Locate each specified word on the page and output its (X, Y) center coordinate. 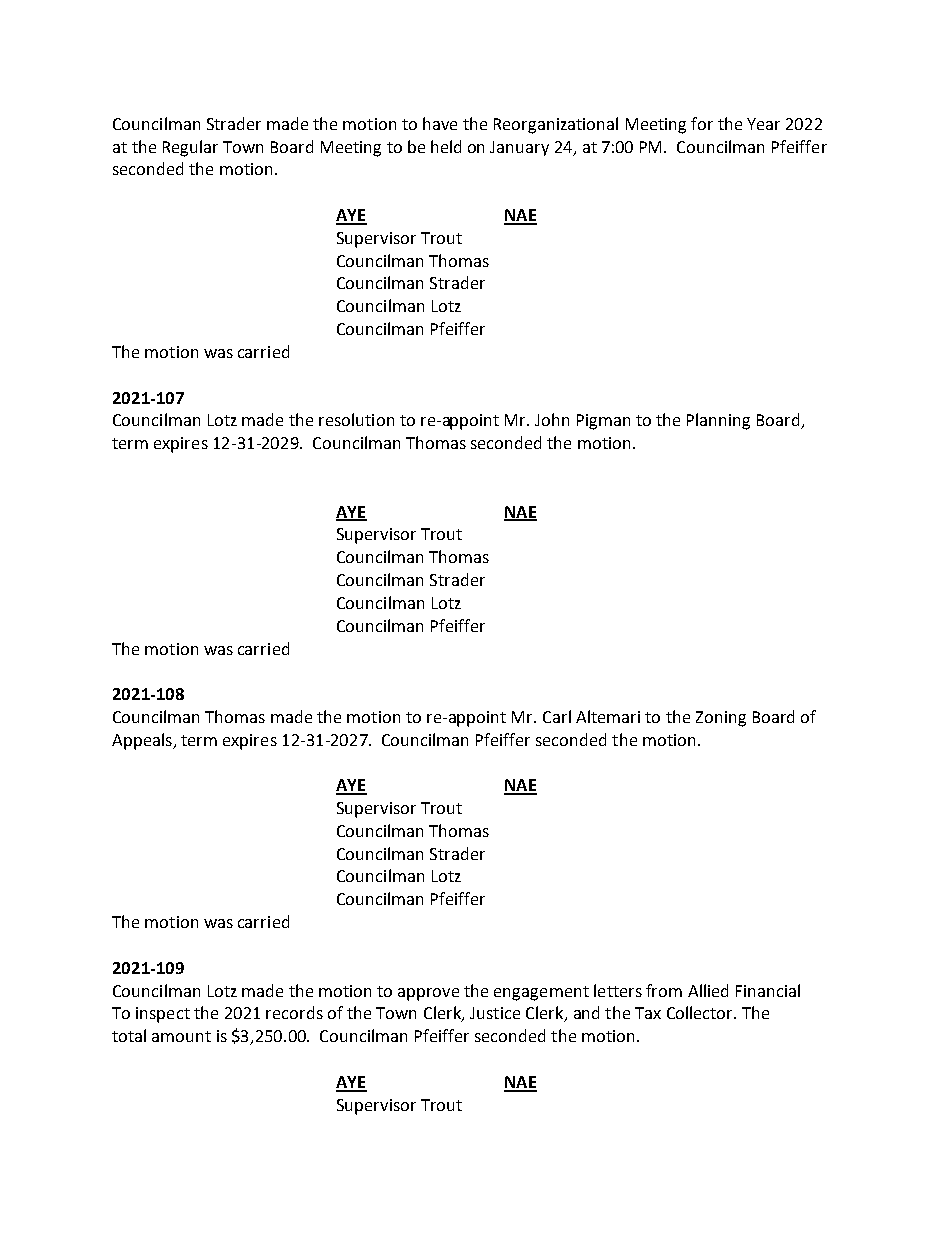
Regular (190, 148)
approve (428, 994)
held (446, 146)
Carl (557, 716)
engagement (541, 993)
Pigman (603, 422)
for (702, 123)
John (552, 419)
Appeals (143, 741)
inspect (163, 1015)
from (664, 990)
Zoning (721, 719)
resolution (356, 419)
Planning (718, 421)
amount (181, 1036)
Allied (708, 990)
